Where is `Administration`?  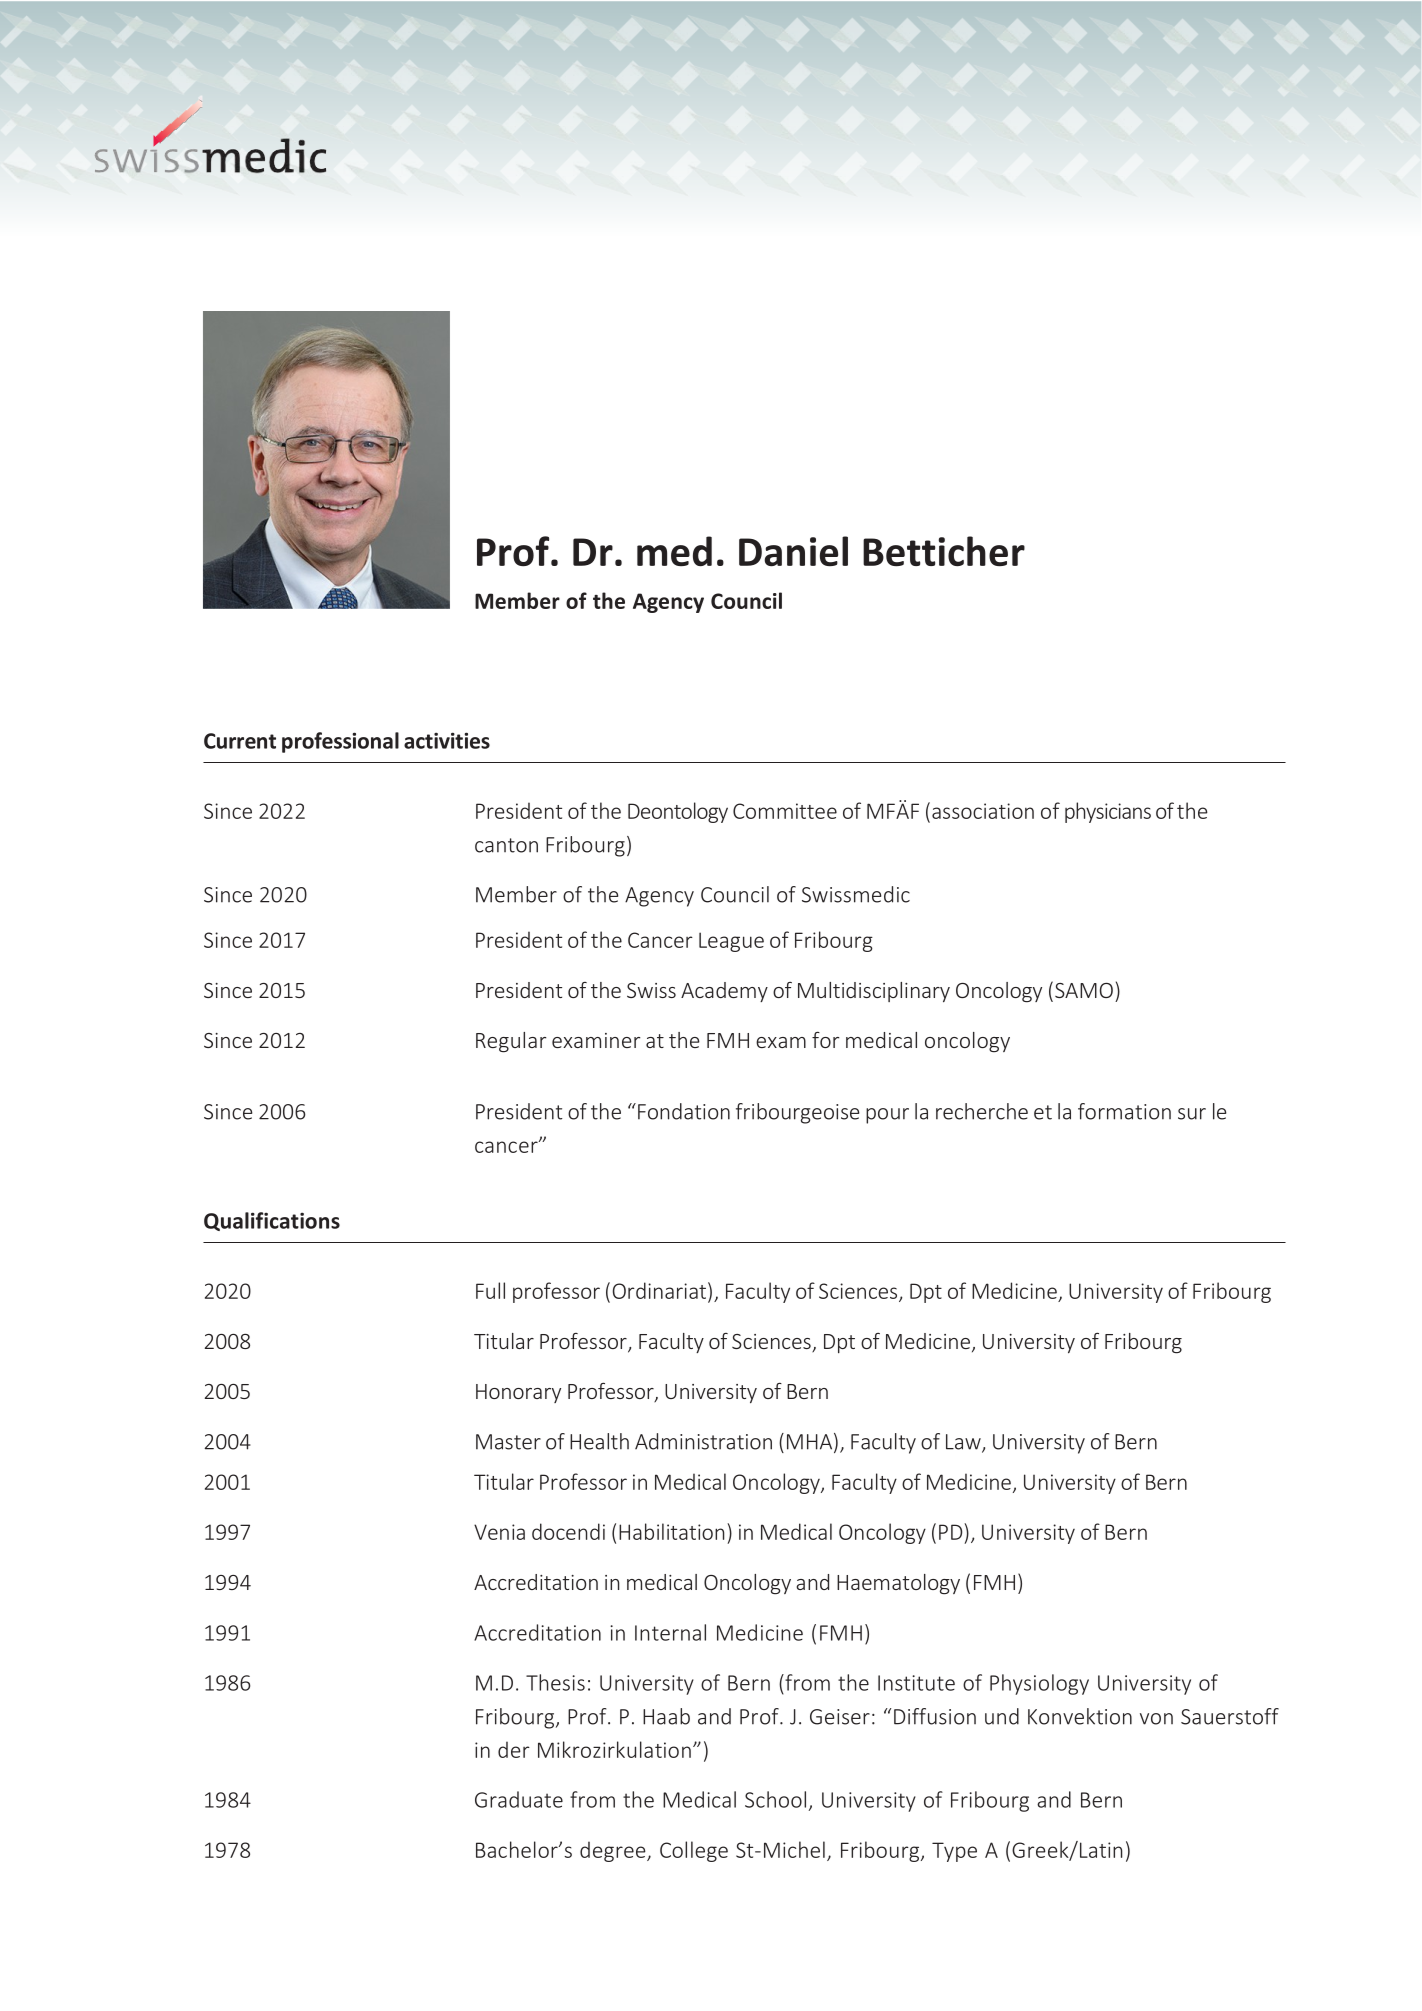
Administration is located at coordinates (703, 1441).
